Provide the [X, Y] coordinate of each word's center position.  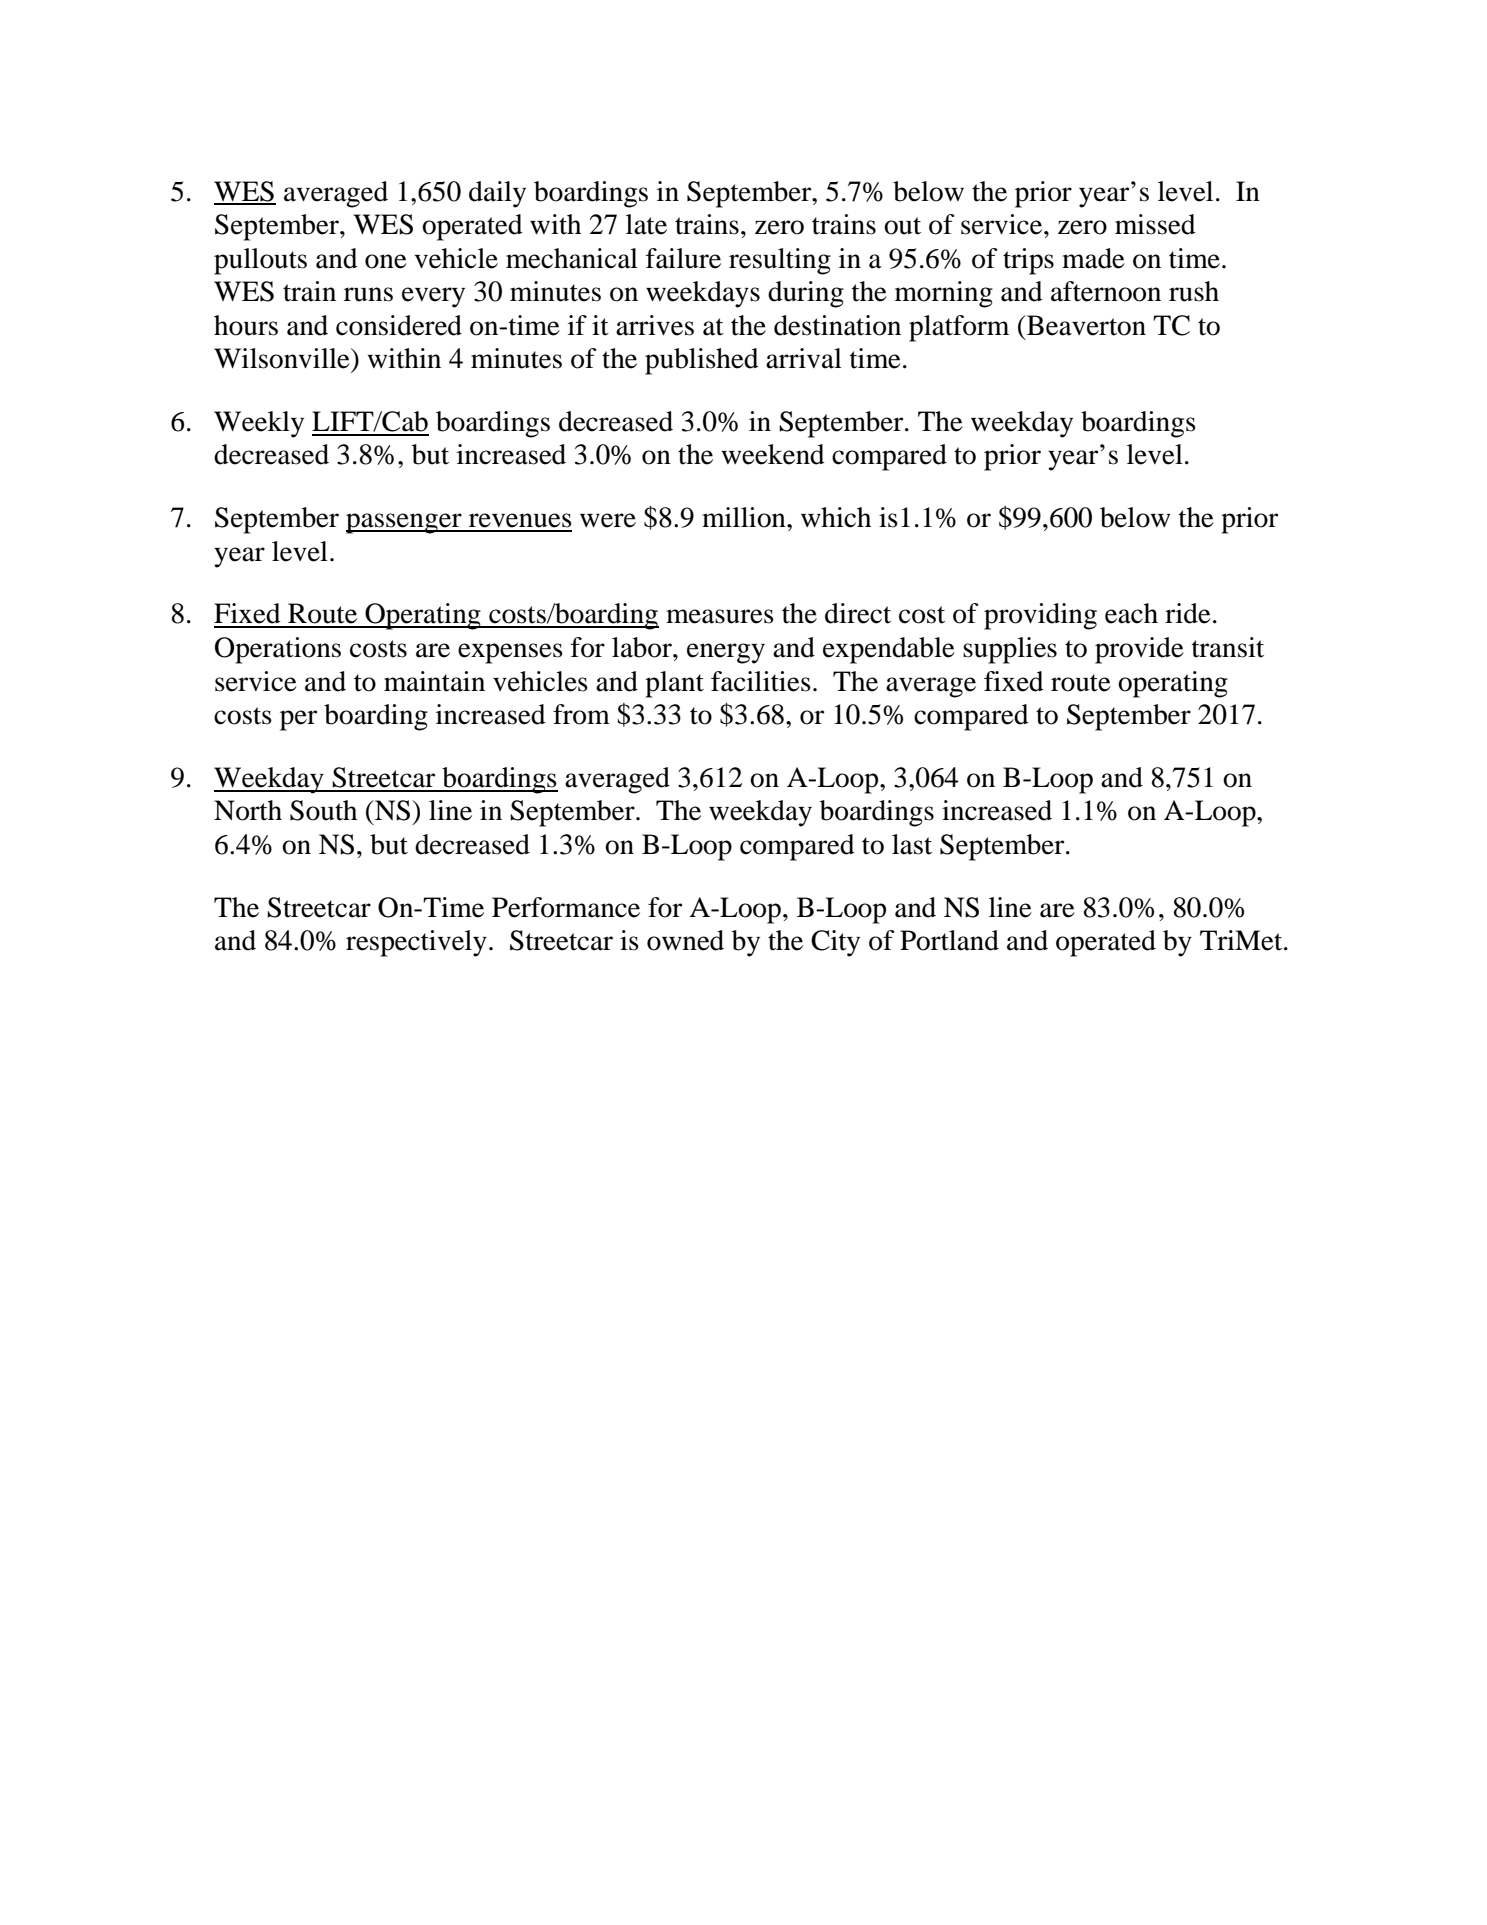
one [386, 261]
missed [1155, 224]
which [836, 517]
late [646, 224]
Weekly [259, 424]
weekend [773, 454]
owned [685, 940]
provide [1139, 650]
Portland [949, 940]
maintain [434, 681]
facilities [761, 681]
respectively [416, 943]
